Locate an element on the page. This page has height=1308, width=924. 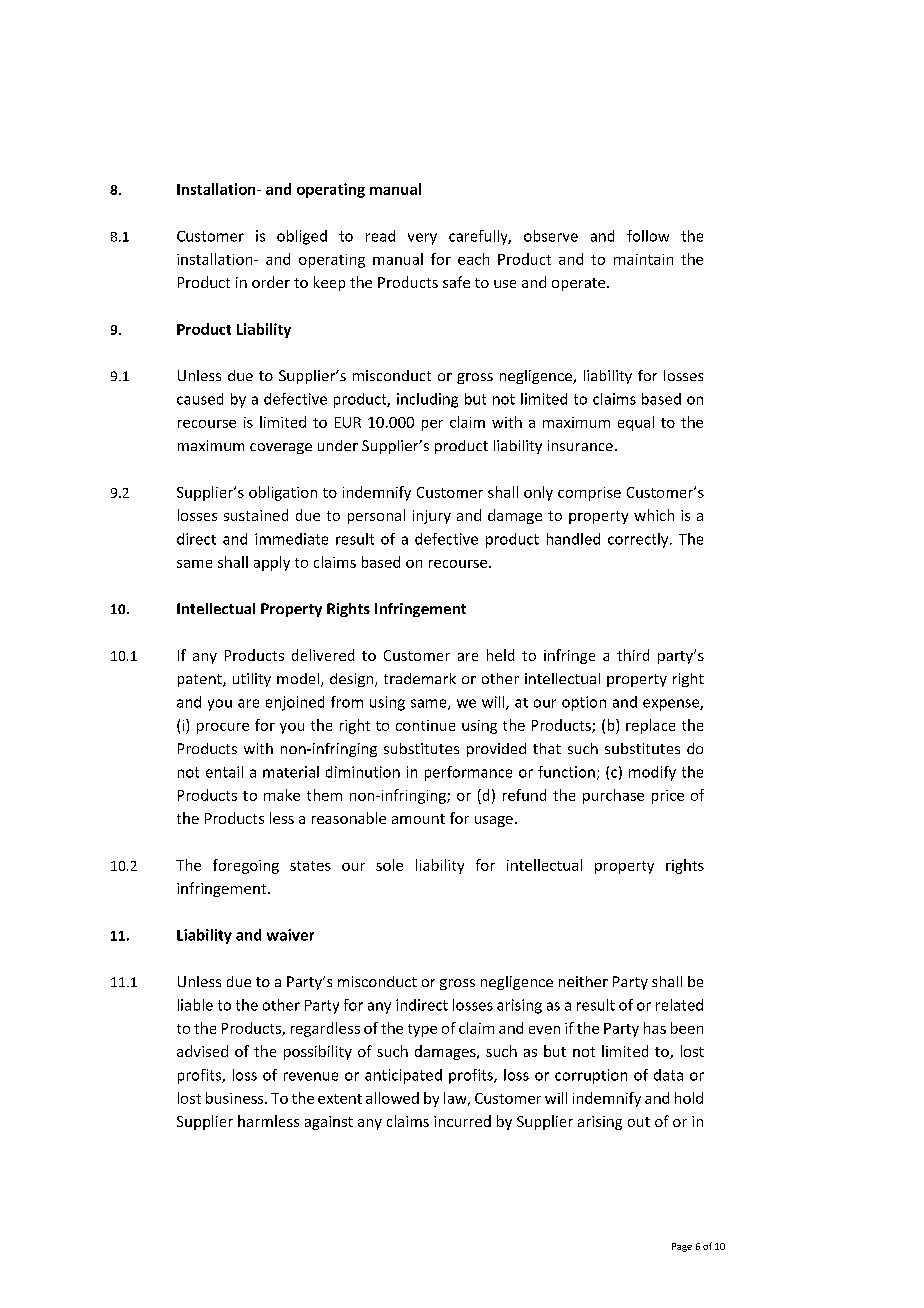
business is located at coordinates (236, 1098).
